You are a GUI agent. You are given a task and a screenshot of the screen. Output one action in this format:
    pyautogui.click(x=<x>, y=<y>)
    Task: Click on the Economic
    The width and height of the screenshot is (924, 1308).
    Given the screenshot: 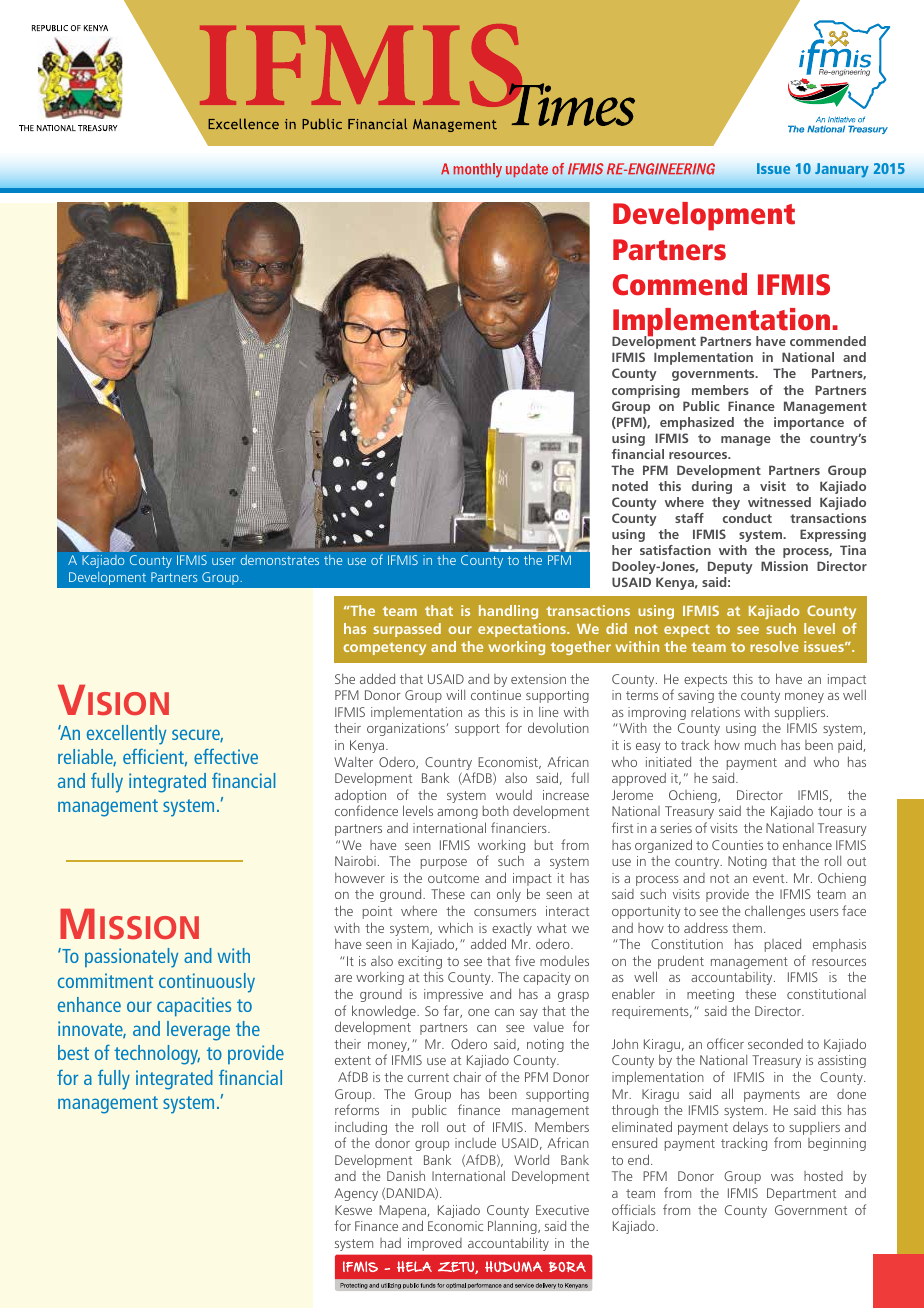 What is the action you would take?
    pyautogui.click(x=455, y=1226)
